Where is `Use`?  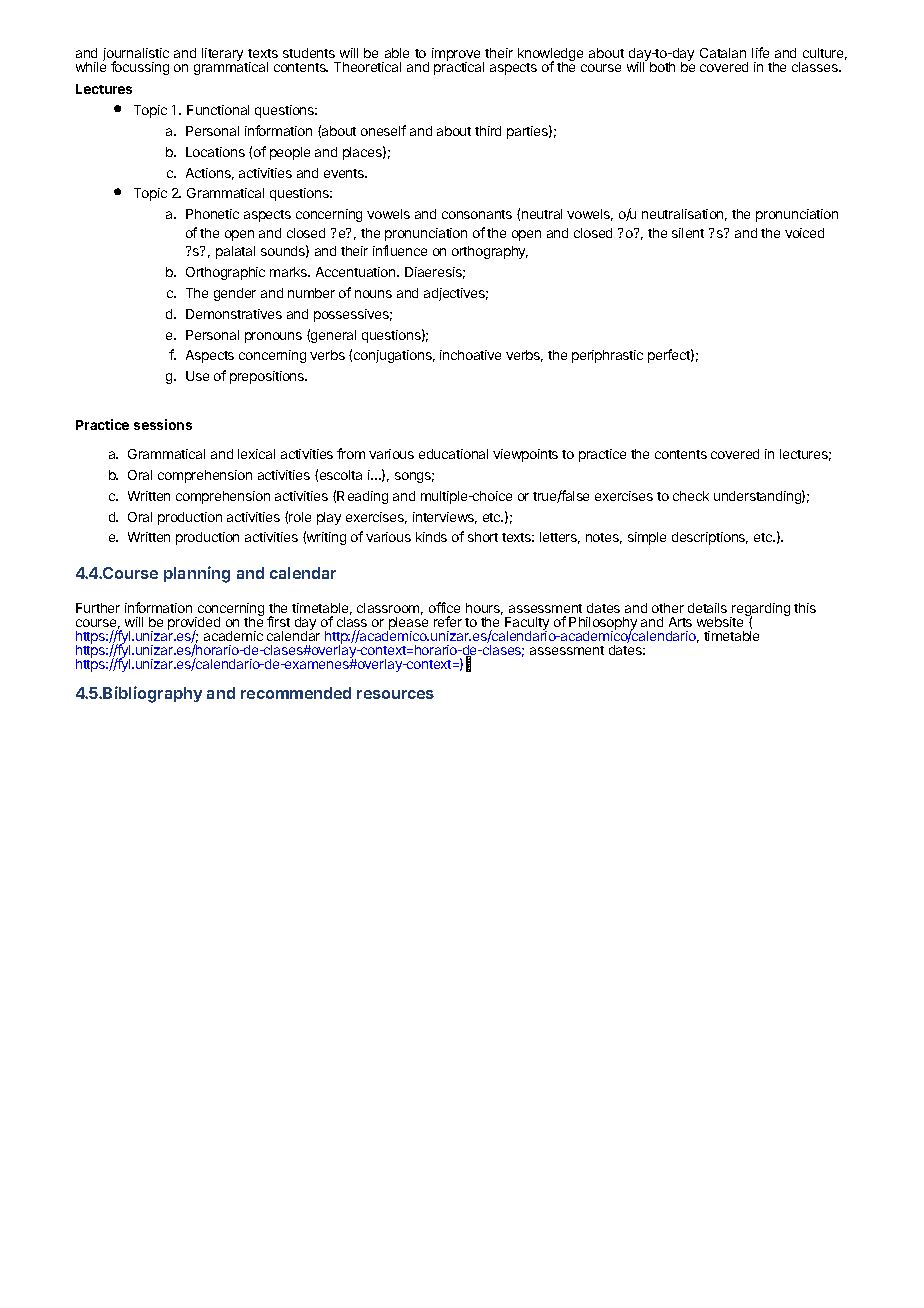
Use is located at coordinates (197, 376).
